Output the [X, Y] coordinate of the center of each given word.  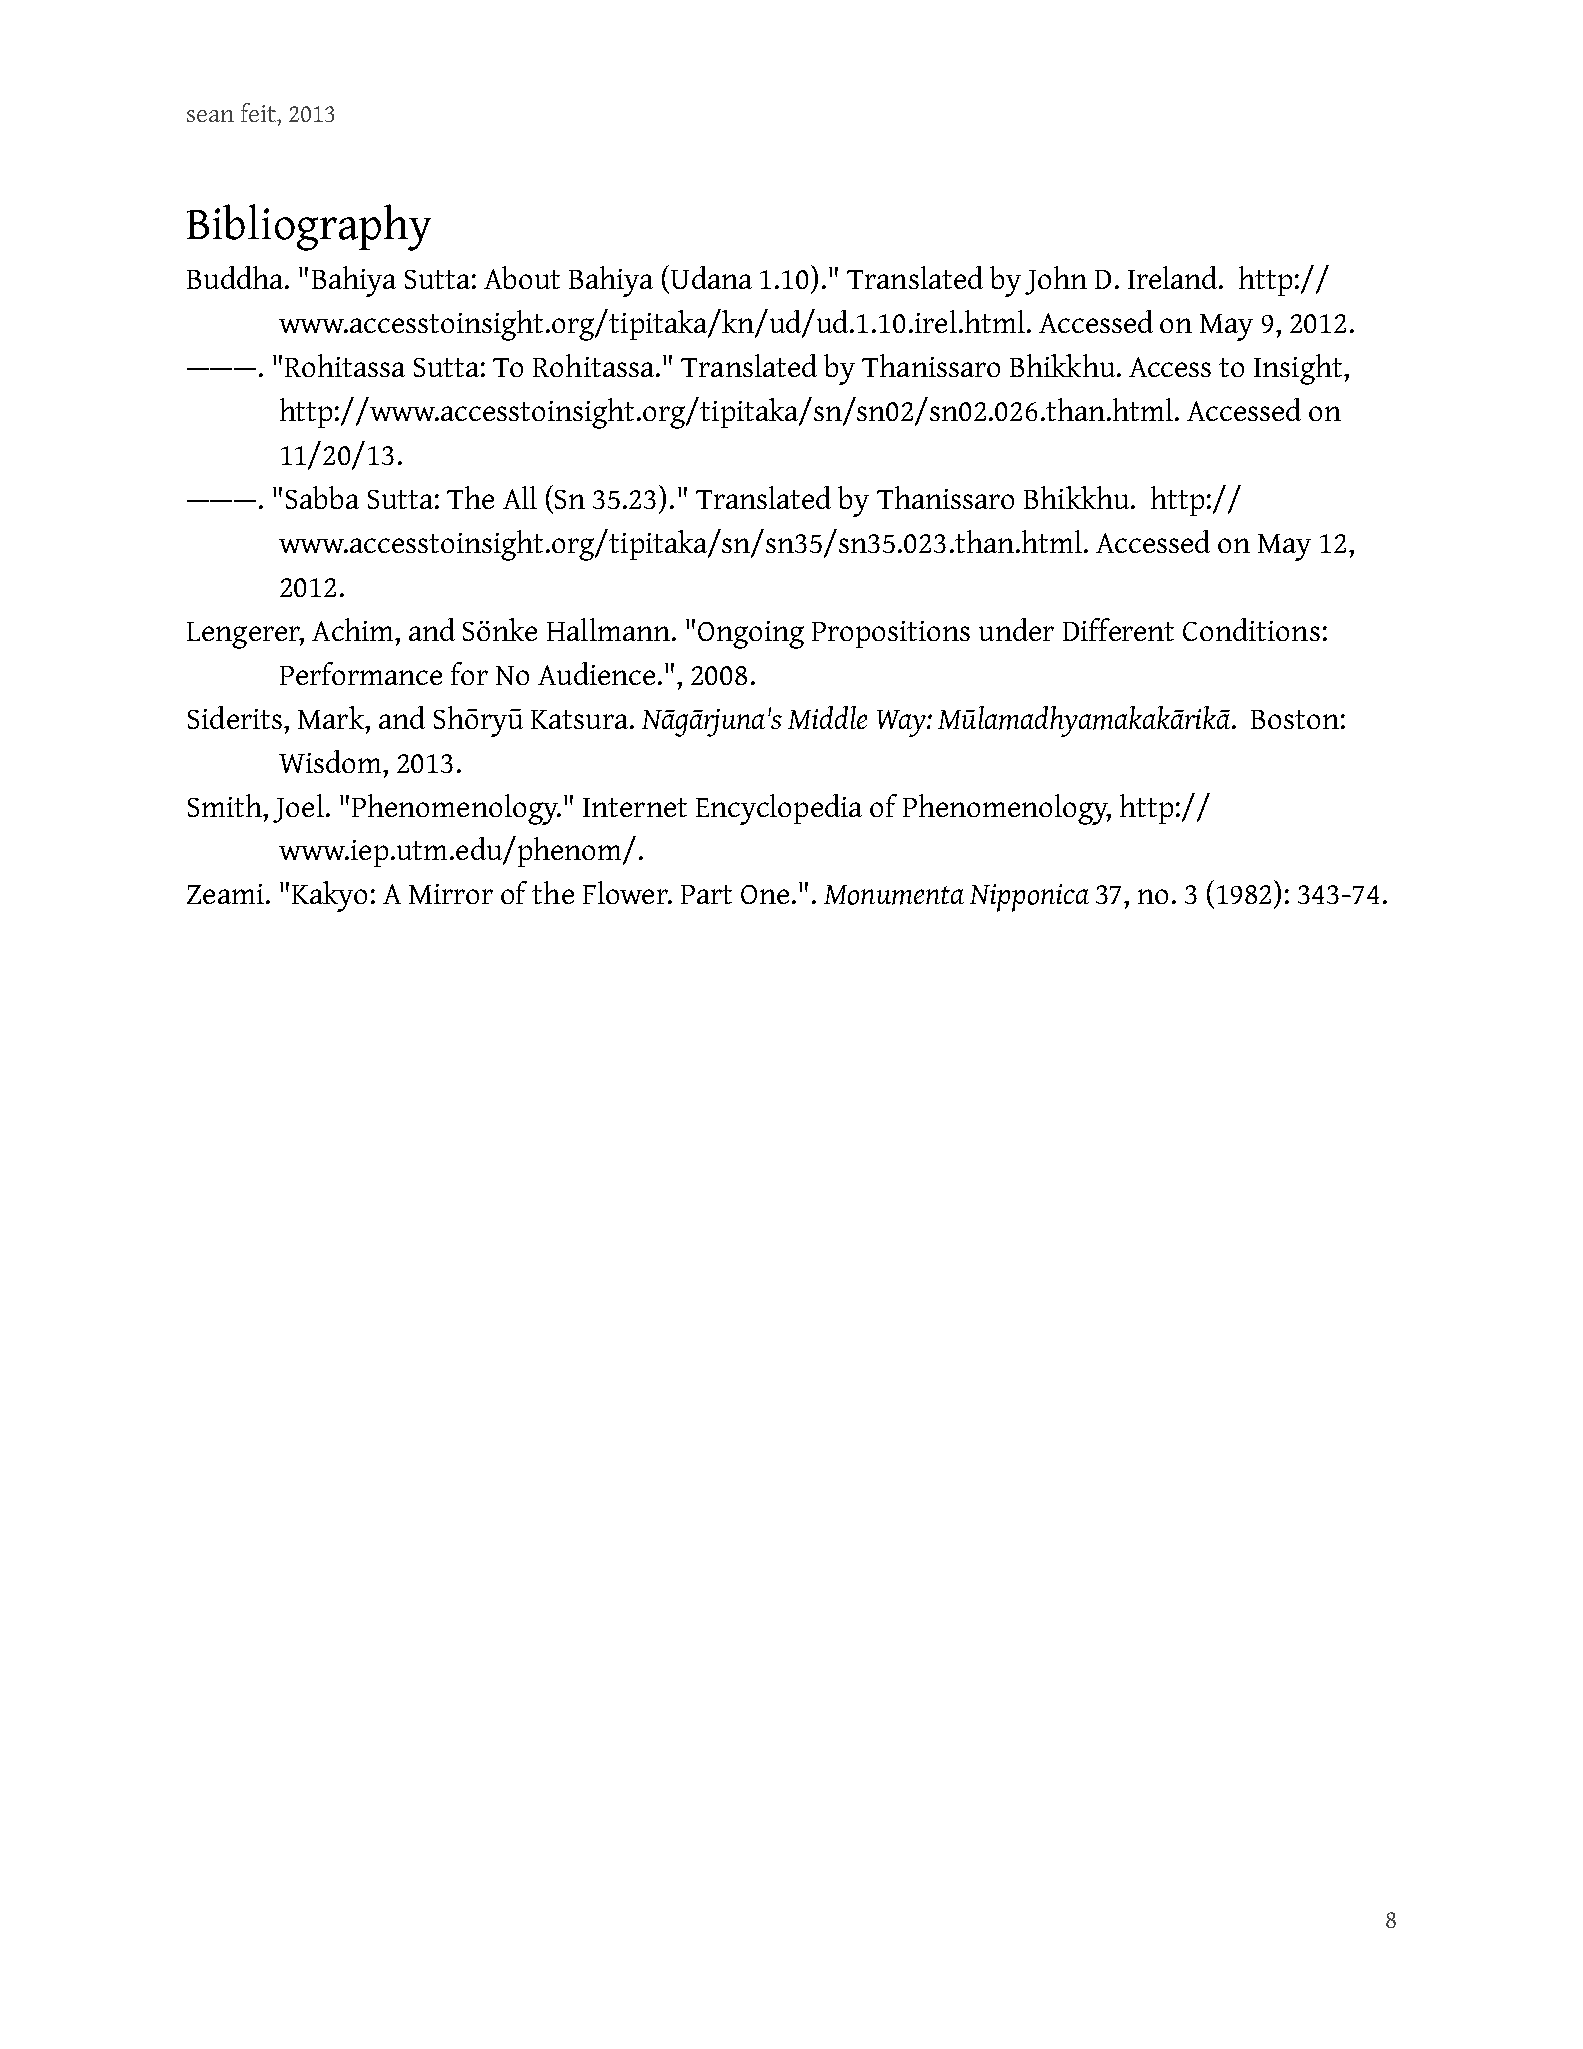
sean [210, 116]
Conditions [1251, 629]
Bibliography [309, 227]
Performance [361, 673]
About [522, 277]
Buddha [236, 277]
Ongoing [751, 635]
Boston [1295, 719]
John [1056, 280]
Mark [332, 717]
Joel [298, 808]
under [1016, 629]
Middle [827, 717]
